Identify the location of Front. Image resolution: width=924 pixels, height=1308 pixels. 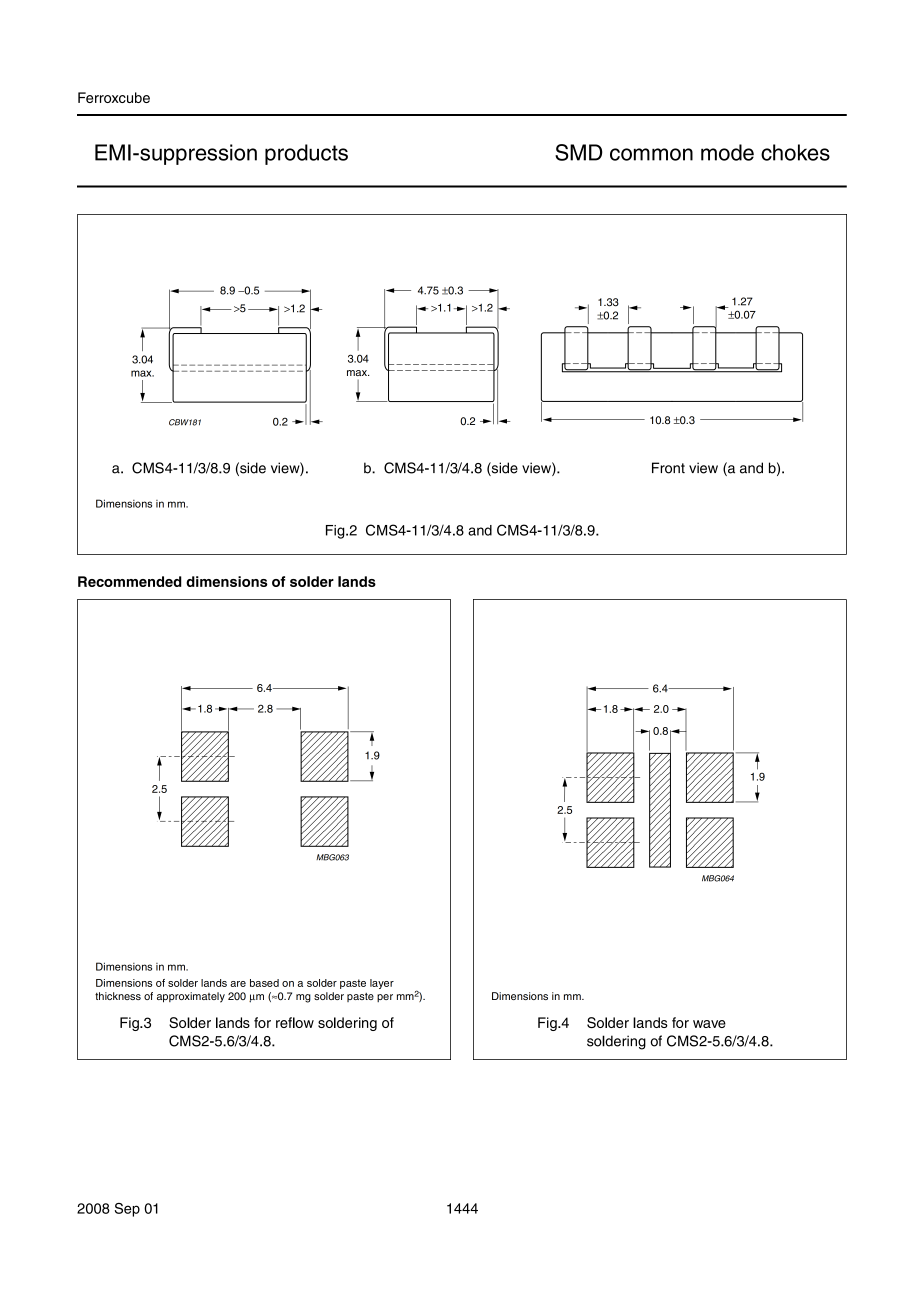
(668, 468).
